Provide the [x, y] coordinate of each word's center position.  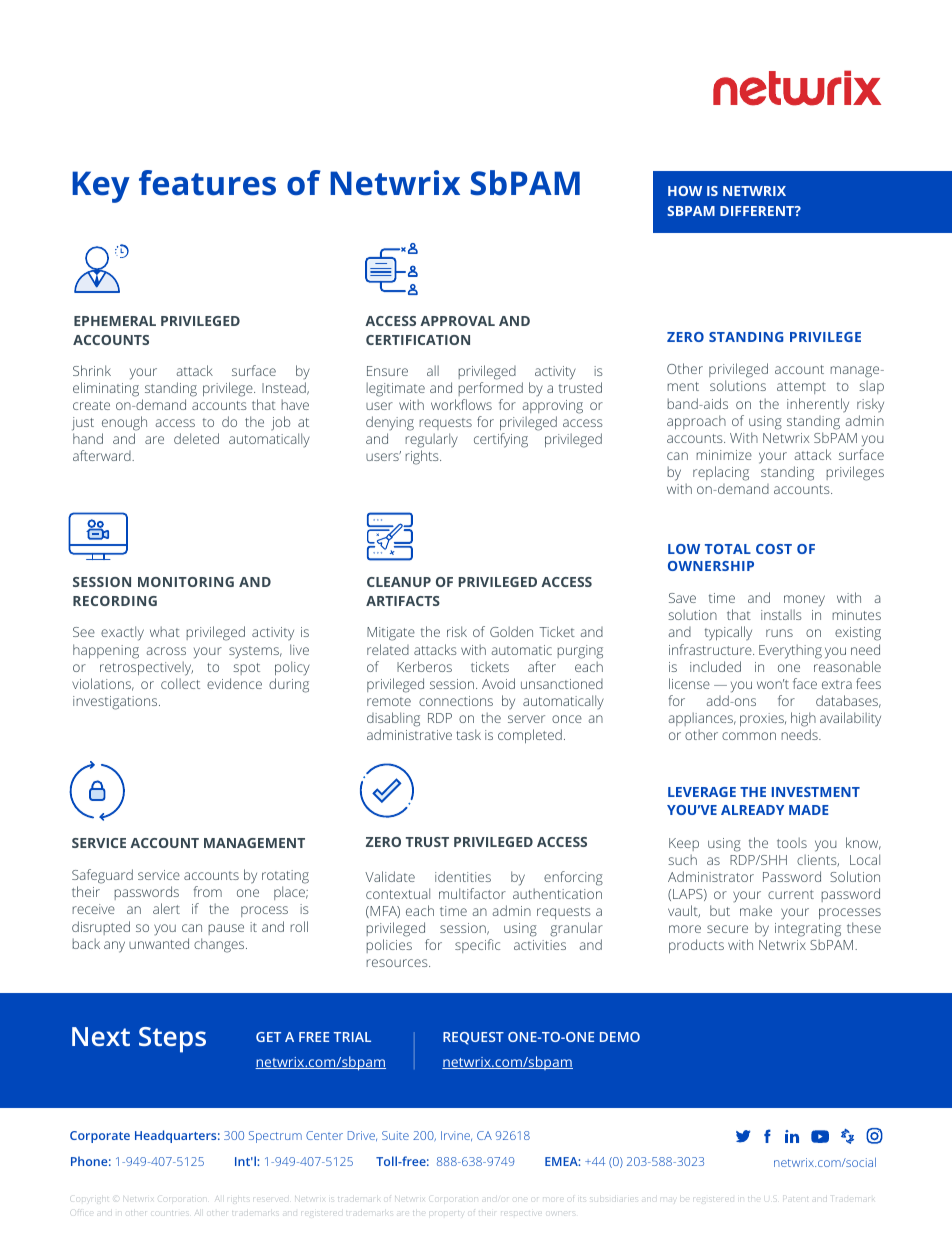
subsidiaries [615, 1198]
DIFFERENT [758, 211]
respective [521, 1214]
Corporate [100, 1137]
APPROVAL [457, 321]
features [207, 183]
